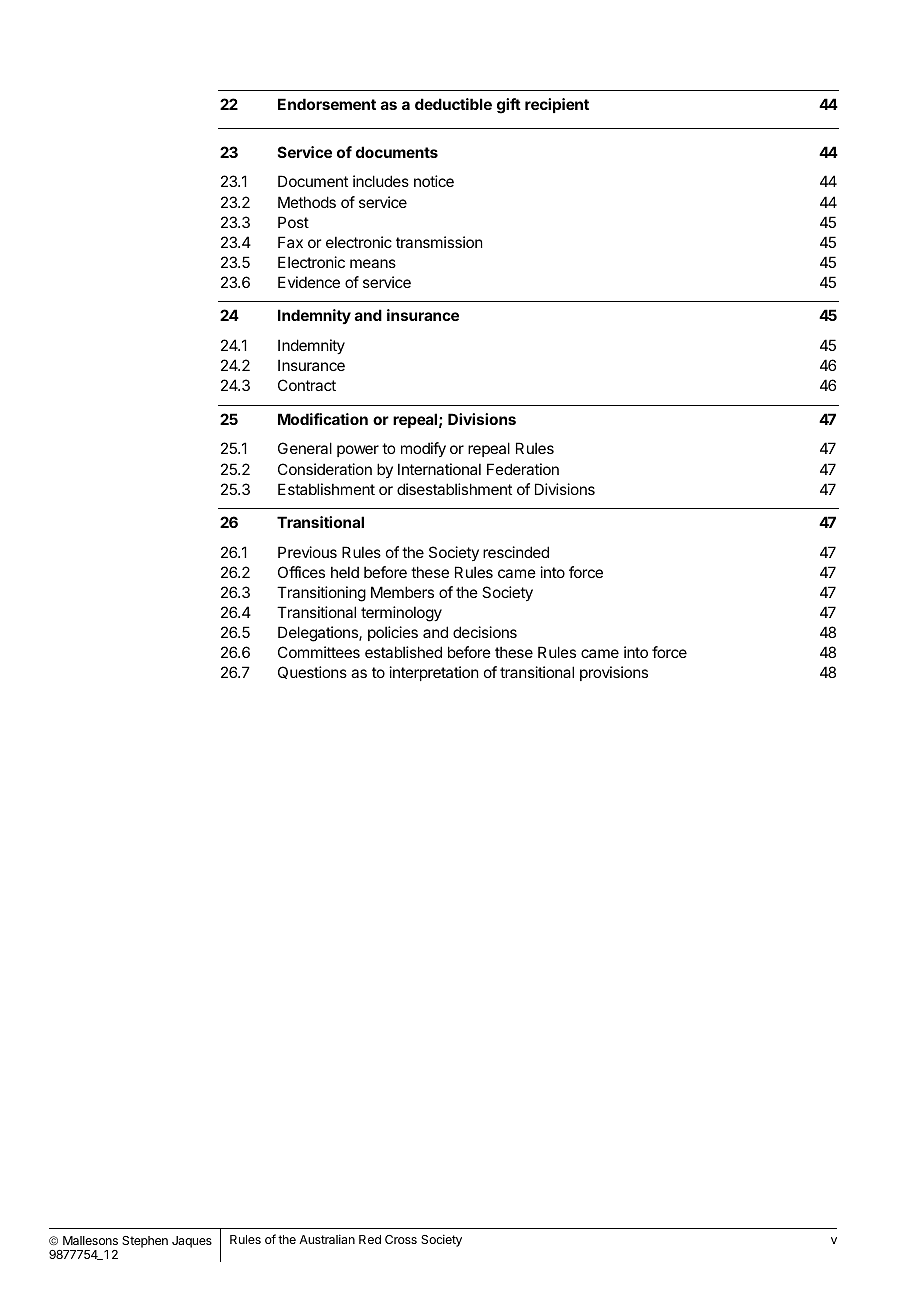 The image size is (924, 1308). I want to click on General, so click(305, 448).
